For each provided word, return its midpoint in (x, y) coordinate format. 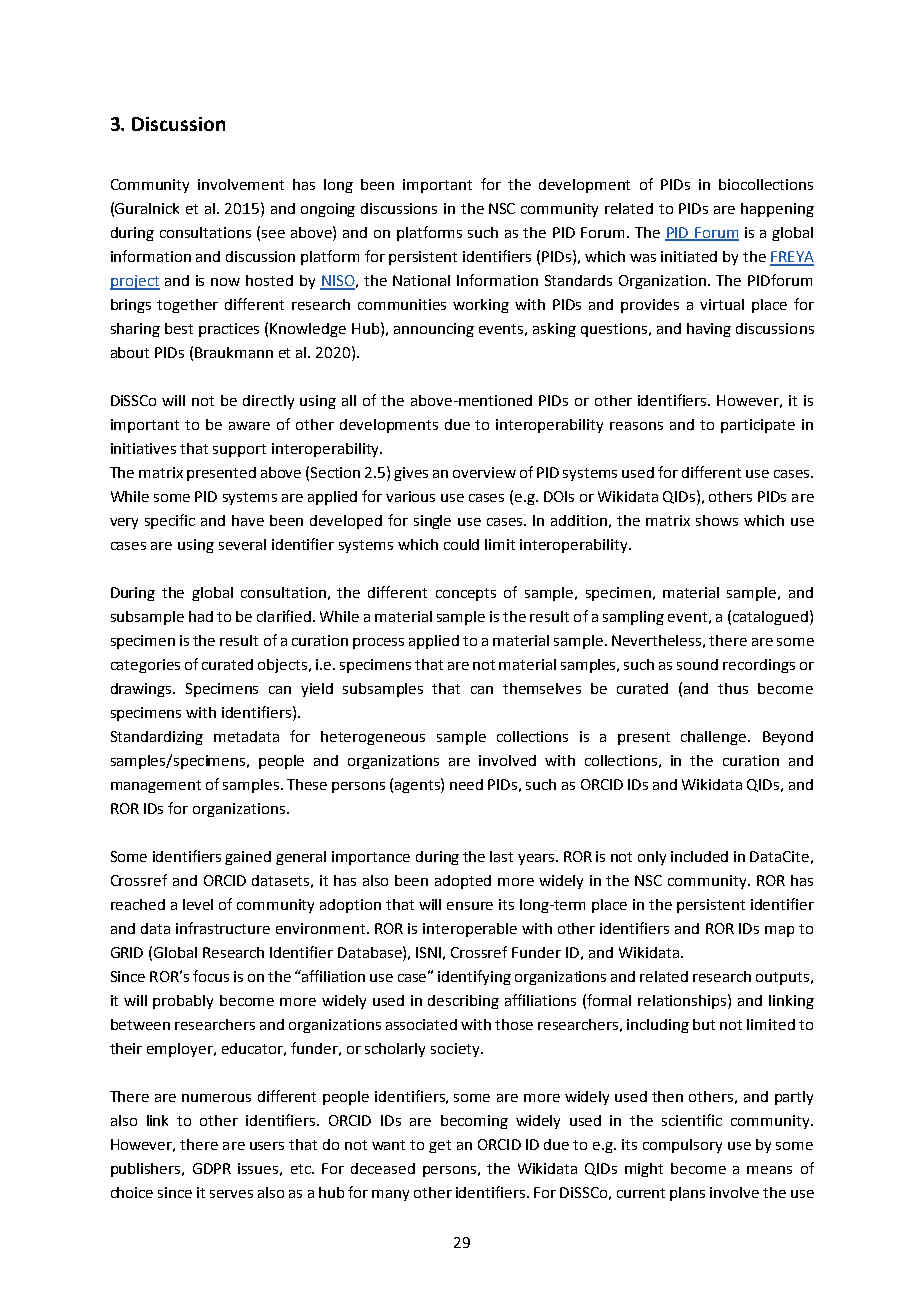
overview (484, 472)
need (466, 784)
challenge (715, 738)
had (201, 616)
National (421, 280)
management (156, 786)
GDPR (212, 1168)
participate (758, 426)
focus (211, 976)
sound (697, 664)
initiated (689, 256)
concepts (466, 594)
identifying (474, 977)
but (704, 1024)
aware (249, 426)
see (273, 234)
